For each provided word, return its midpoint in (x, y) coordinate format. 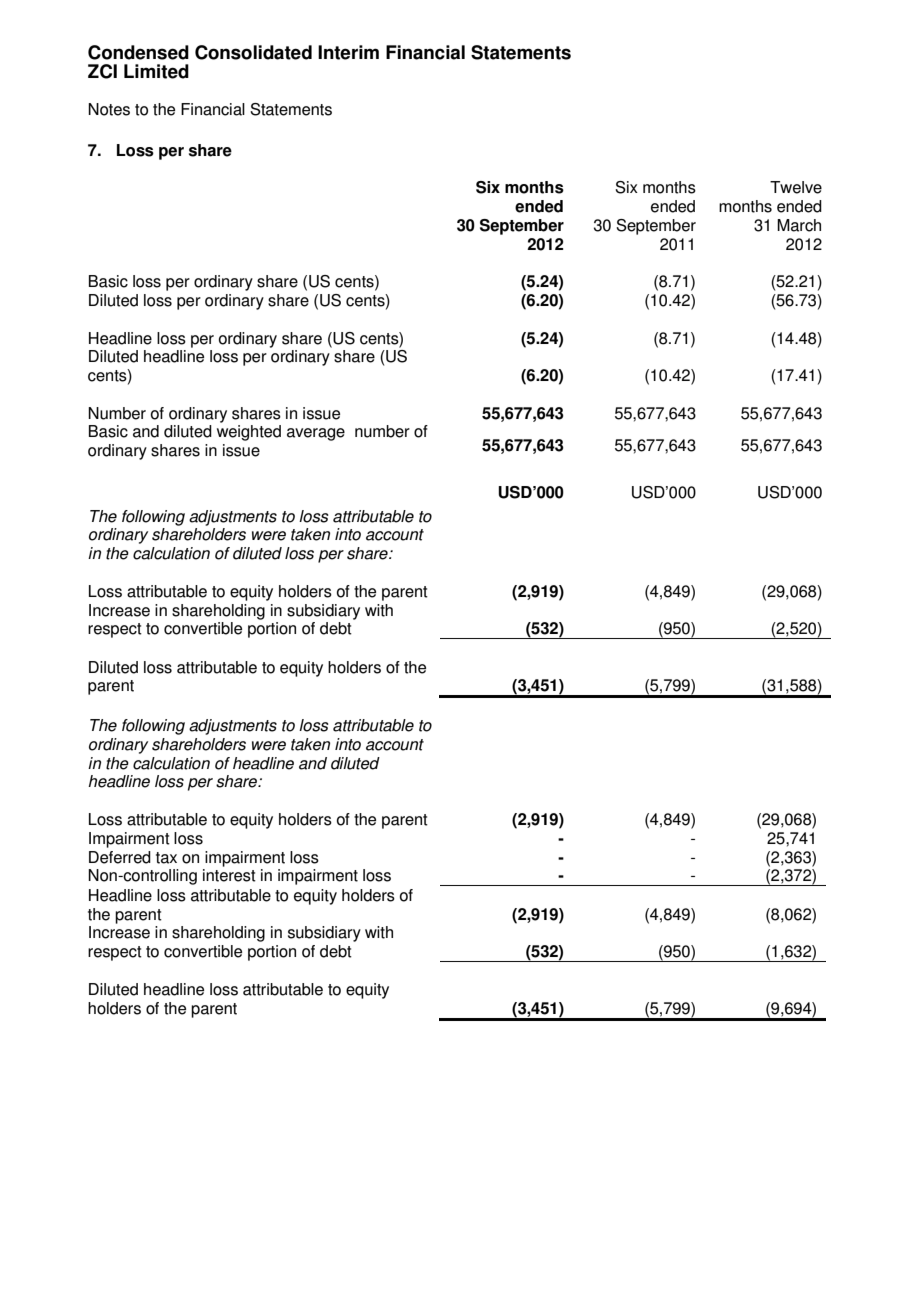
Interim (348, 52)
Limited (156, 71)
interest (229, 875)
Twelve (796, 187)
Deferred (120, 857)
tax (166, 858)
